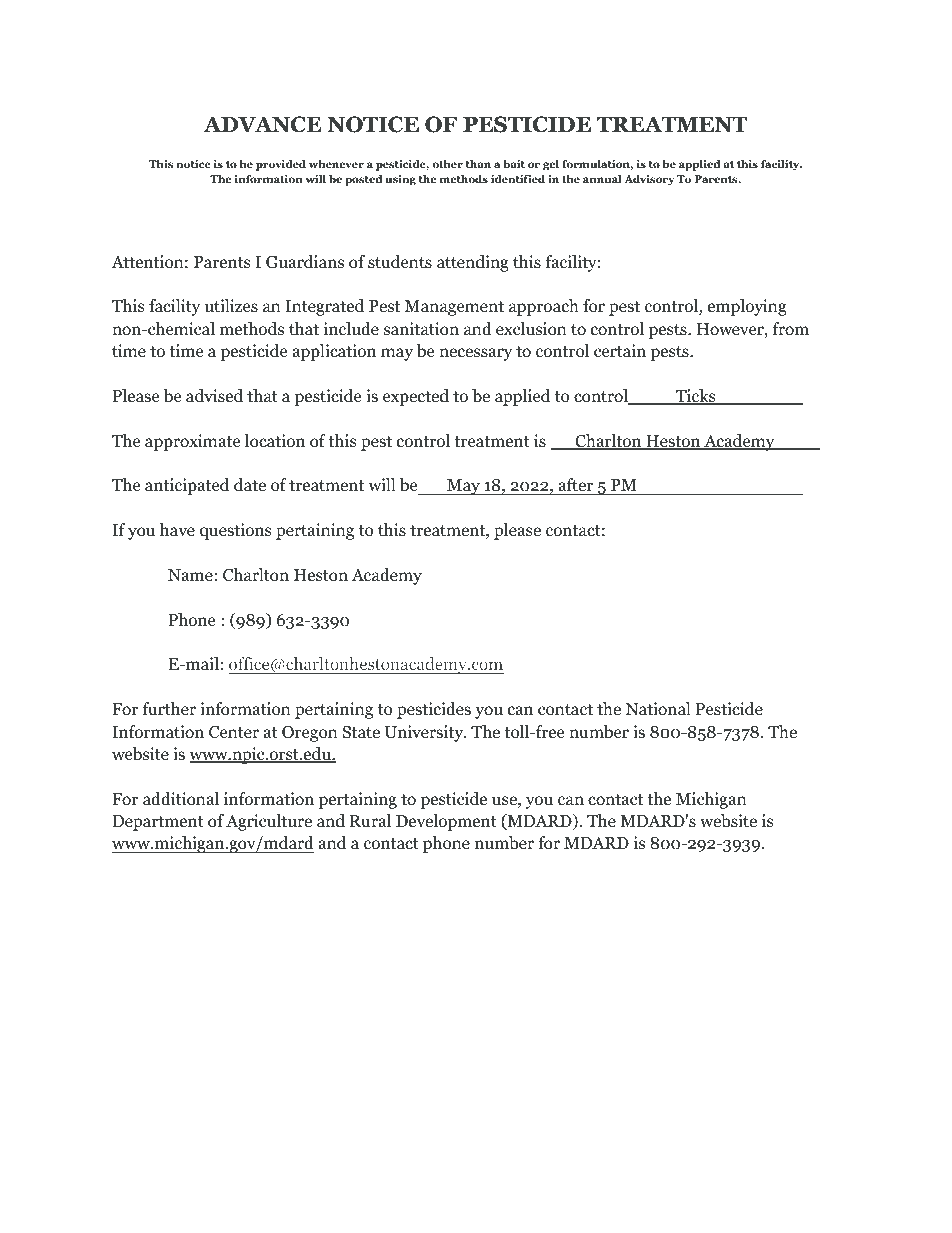  I want to click on Agriculture, so click(269, 822).
